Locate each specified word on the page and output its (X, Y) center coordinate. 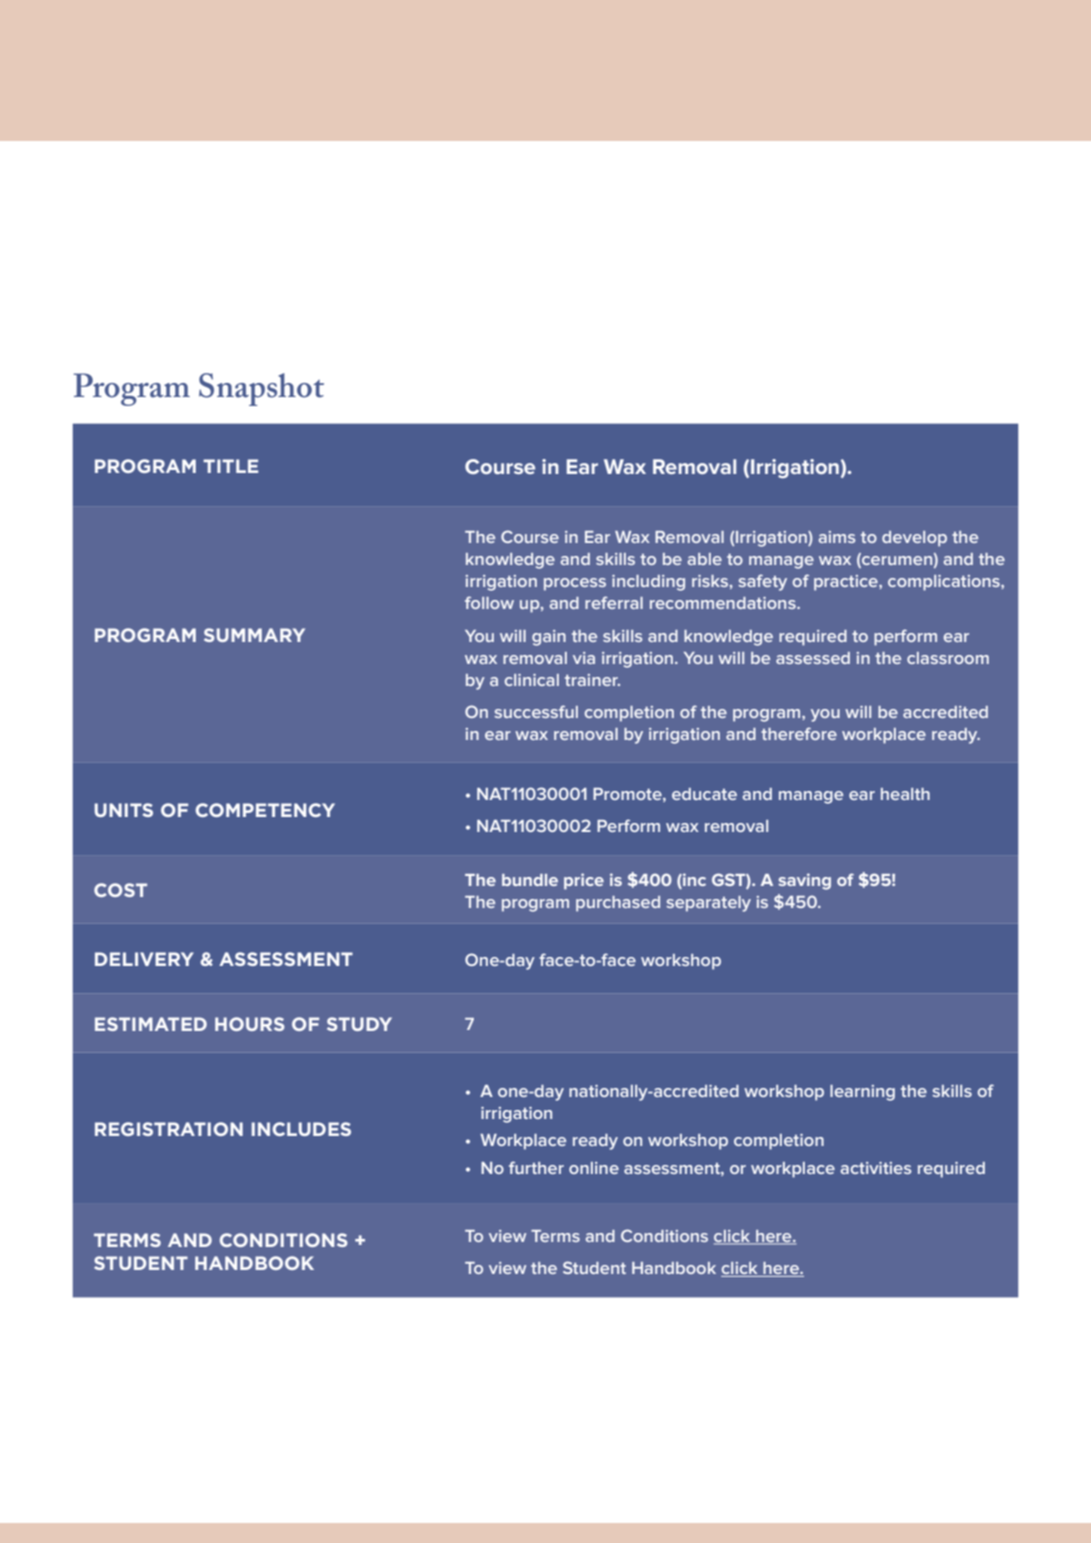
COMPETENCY (265, 810)
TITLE (230, 466)
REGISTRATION (169, 1129)
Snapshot (261, 389)
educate (704, 794)
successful (536, 711)
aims (837, 537)
